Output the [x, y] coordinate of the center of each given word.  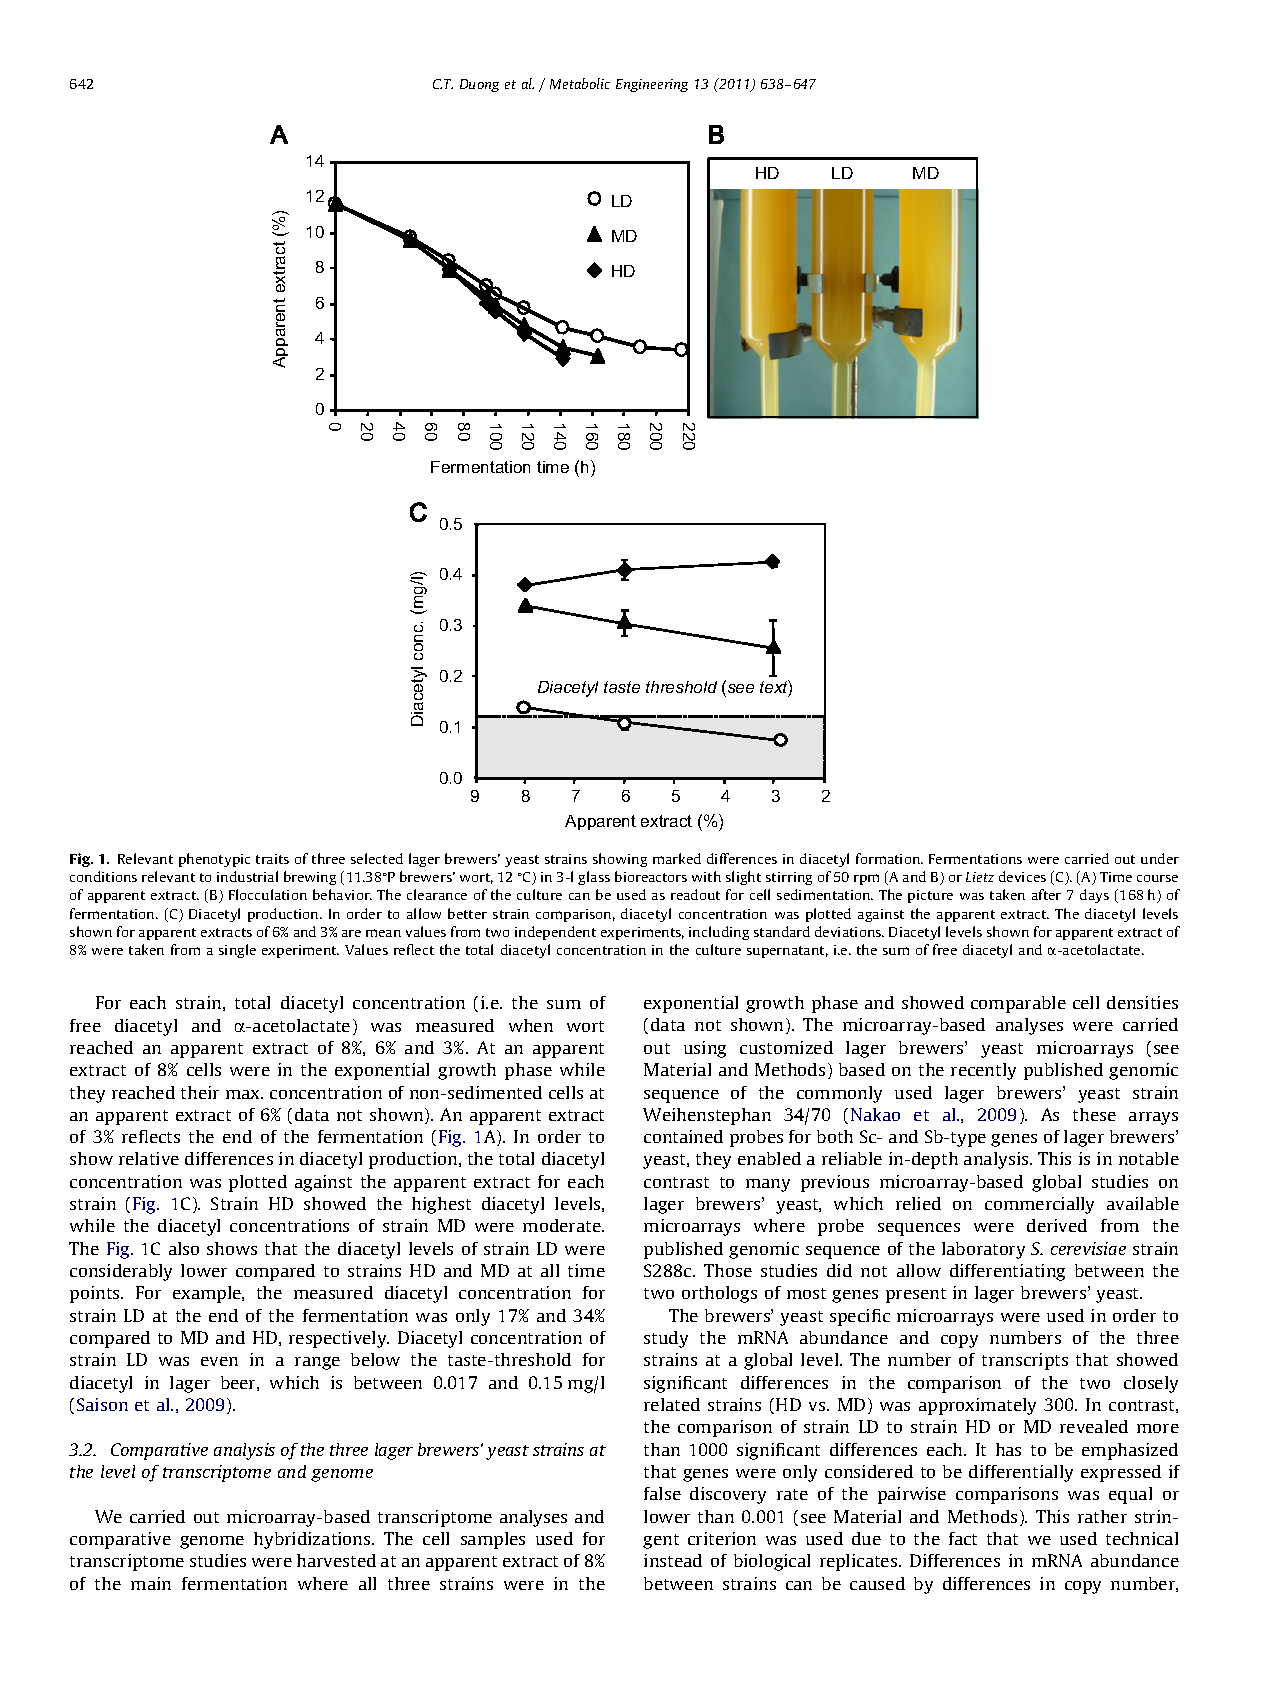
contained [683, 1136]
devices [1022, 876]
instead [673, 1560]
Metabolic [580, 83]
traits [272, 859]
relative [149, 1158]
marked [677, 858]
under [1160, 858]
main [151, 1583]
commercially [1039, 1205]
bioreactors [651, 876]
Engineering [652, 85]
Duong [479, 85]
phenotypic [214, 860]
